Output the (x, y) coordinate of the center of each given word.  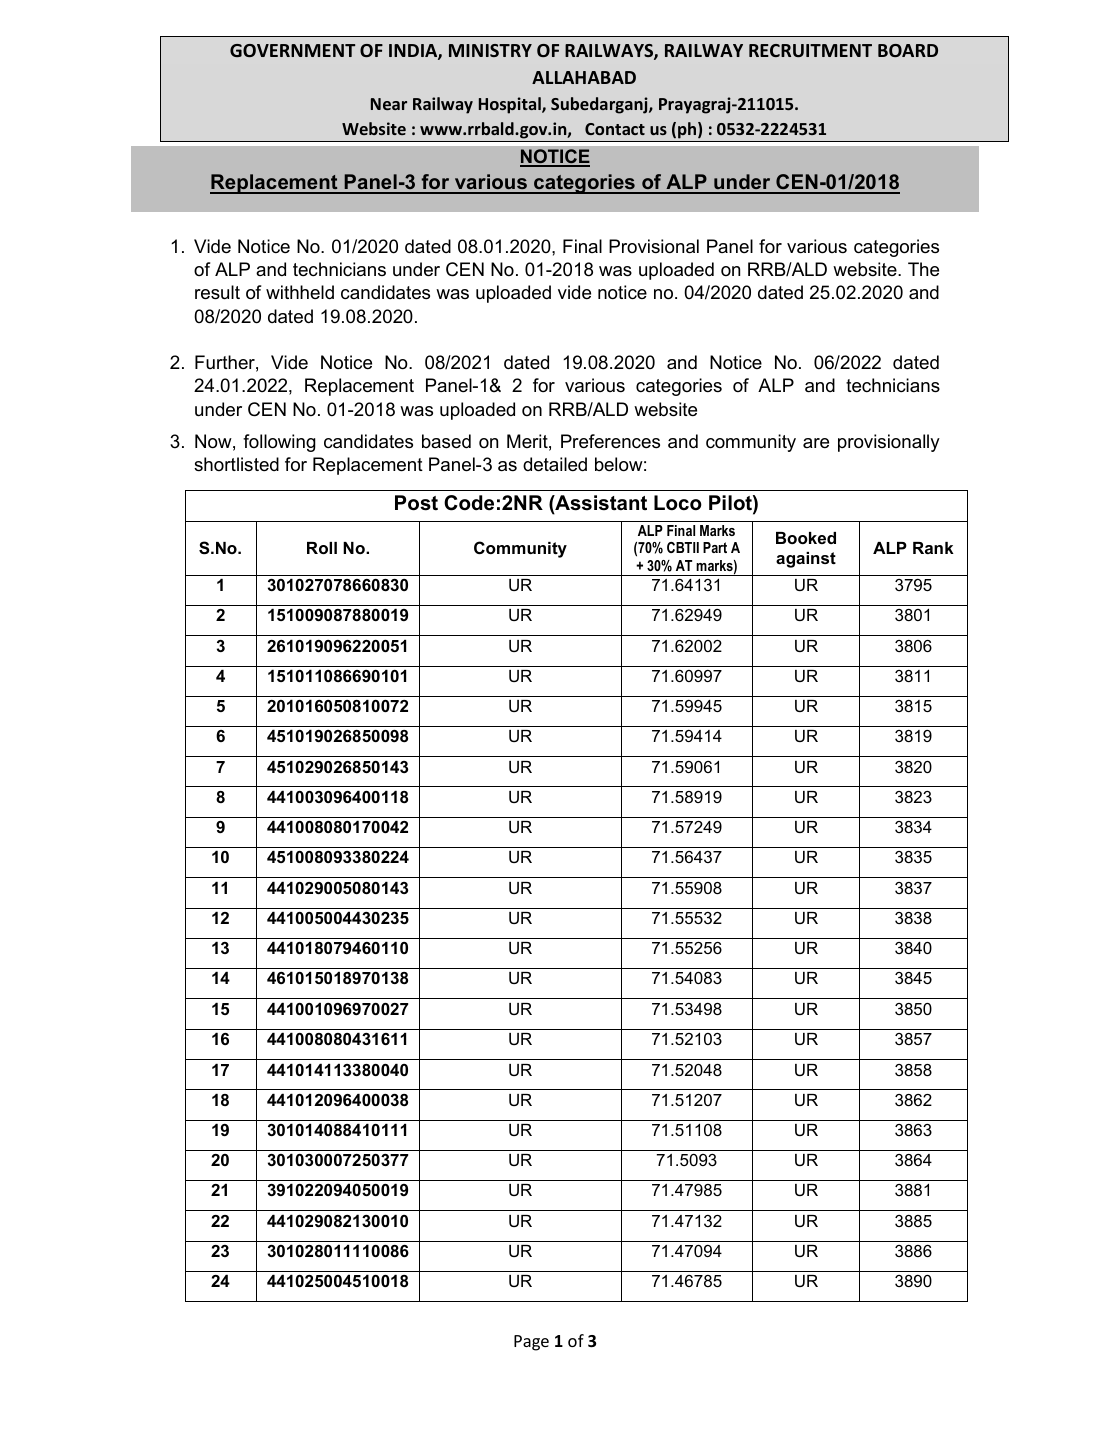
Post (416, 503)
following (279, 443)
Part (715, 547)
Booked (806, 538)
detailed (555, 464)
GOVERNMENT (292, 50)
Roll (322, 548)
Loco (678, 503)
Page (531, 1343)
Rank (933, 548)
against (806, 560)
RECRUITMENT (810, 50)
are (816, 443)
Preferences (610, 441)
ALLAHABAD (584, 77)
